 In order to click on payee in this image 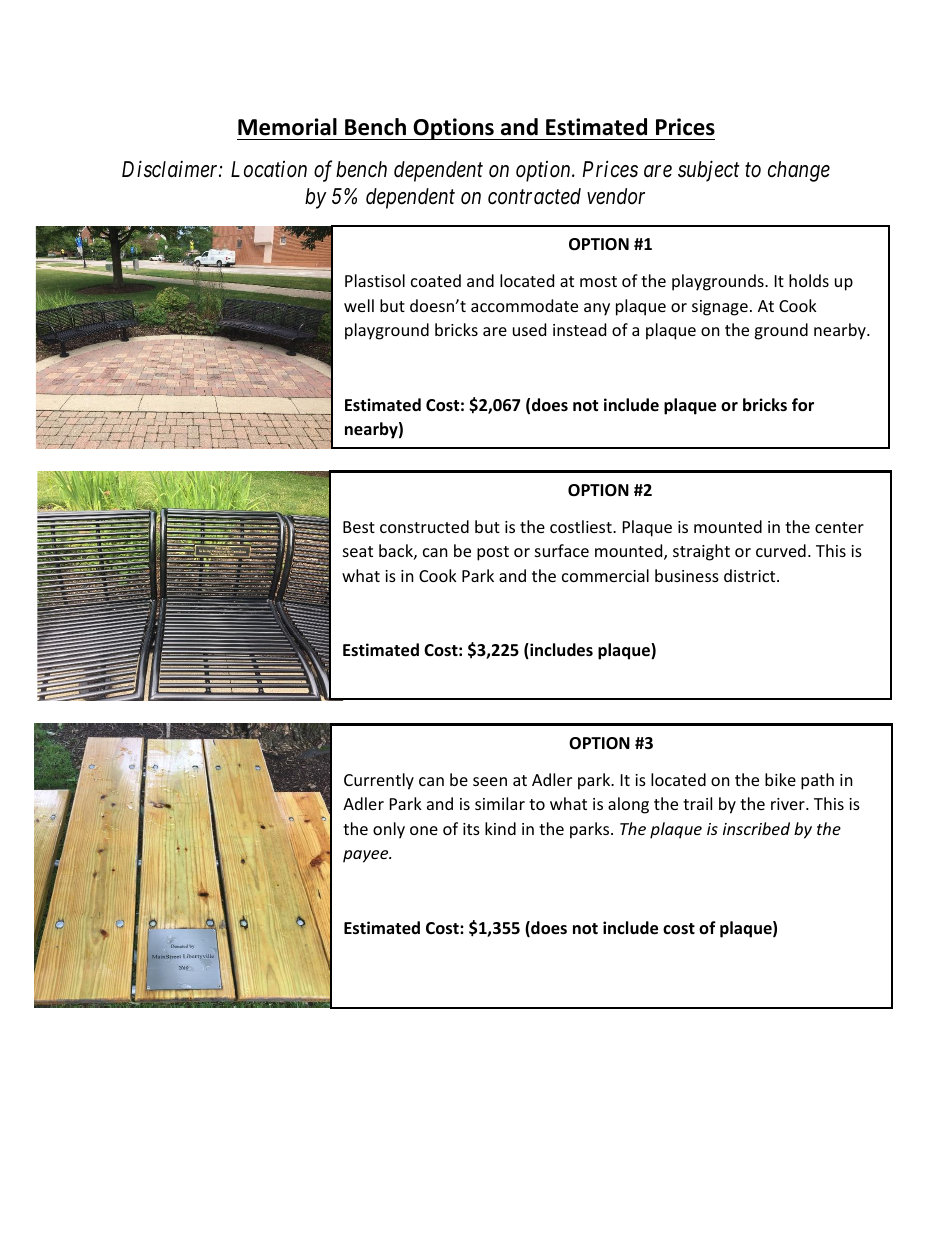, I will do `click(367, 856)`.
